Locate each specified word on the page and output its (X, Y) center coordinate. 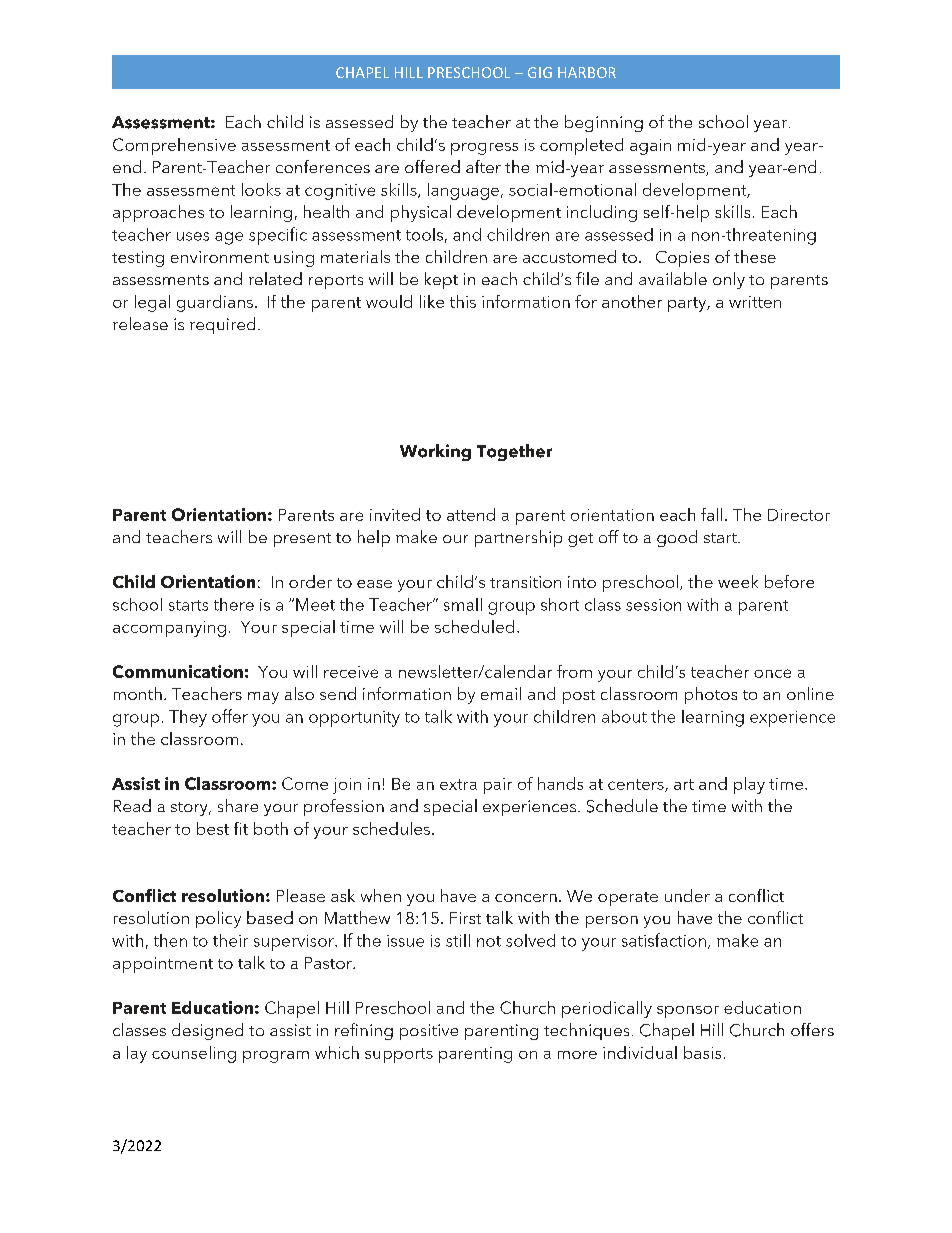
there (234, 604)
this (463, 301)
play (749, 785)
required (222, 325)
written (755, 302)
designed (207, 1031)
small (463, 604)
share (238, 805)
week (738, 581)
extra (458, 784)
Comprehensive (174, 146)
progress (484, 149)
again (650, 147)
